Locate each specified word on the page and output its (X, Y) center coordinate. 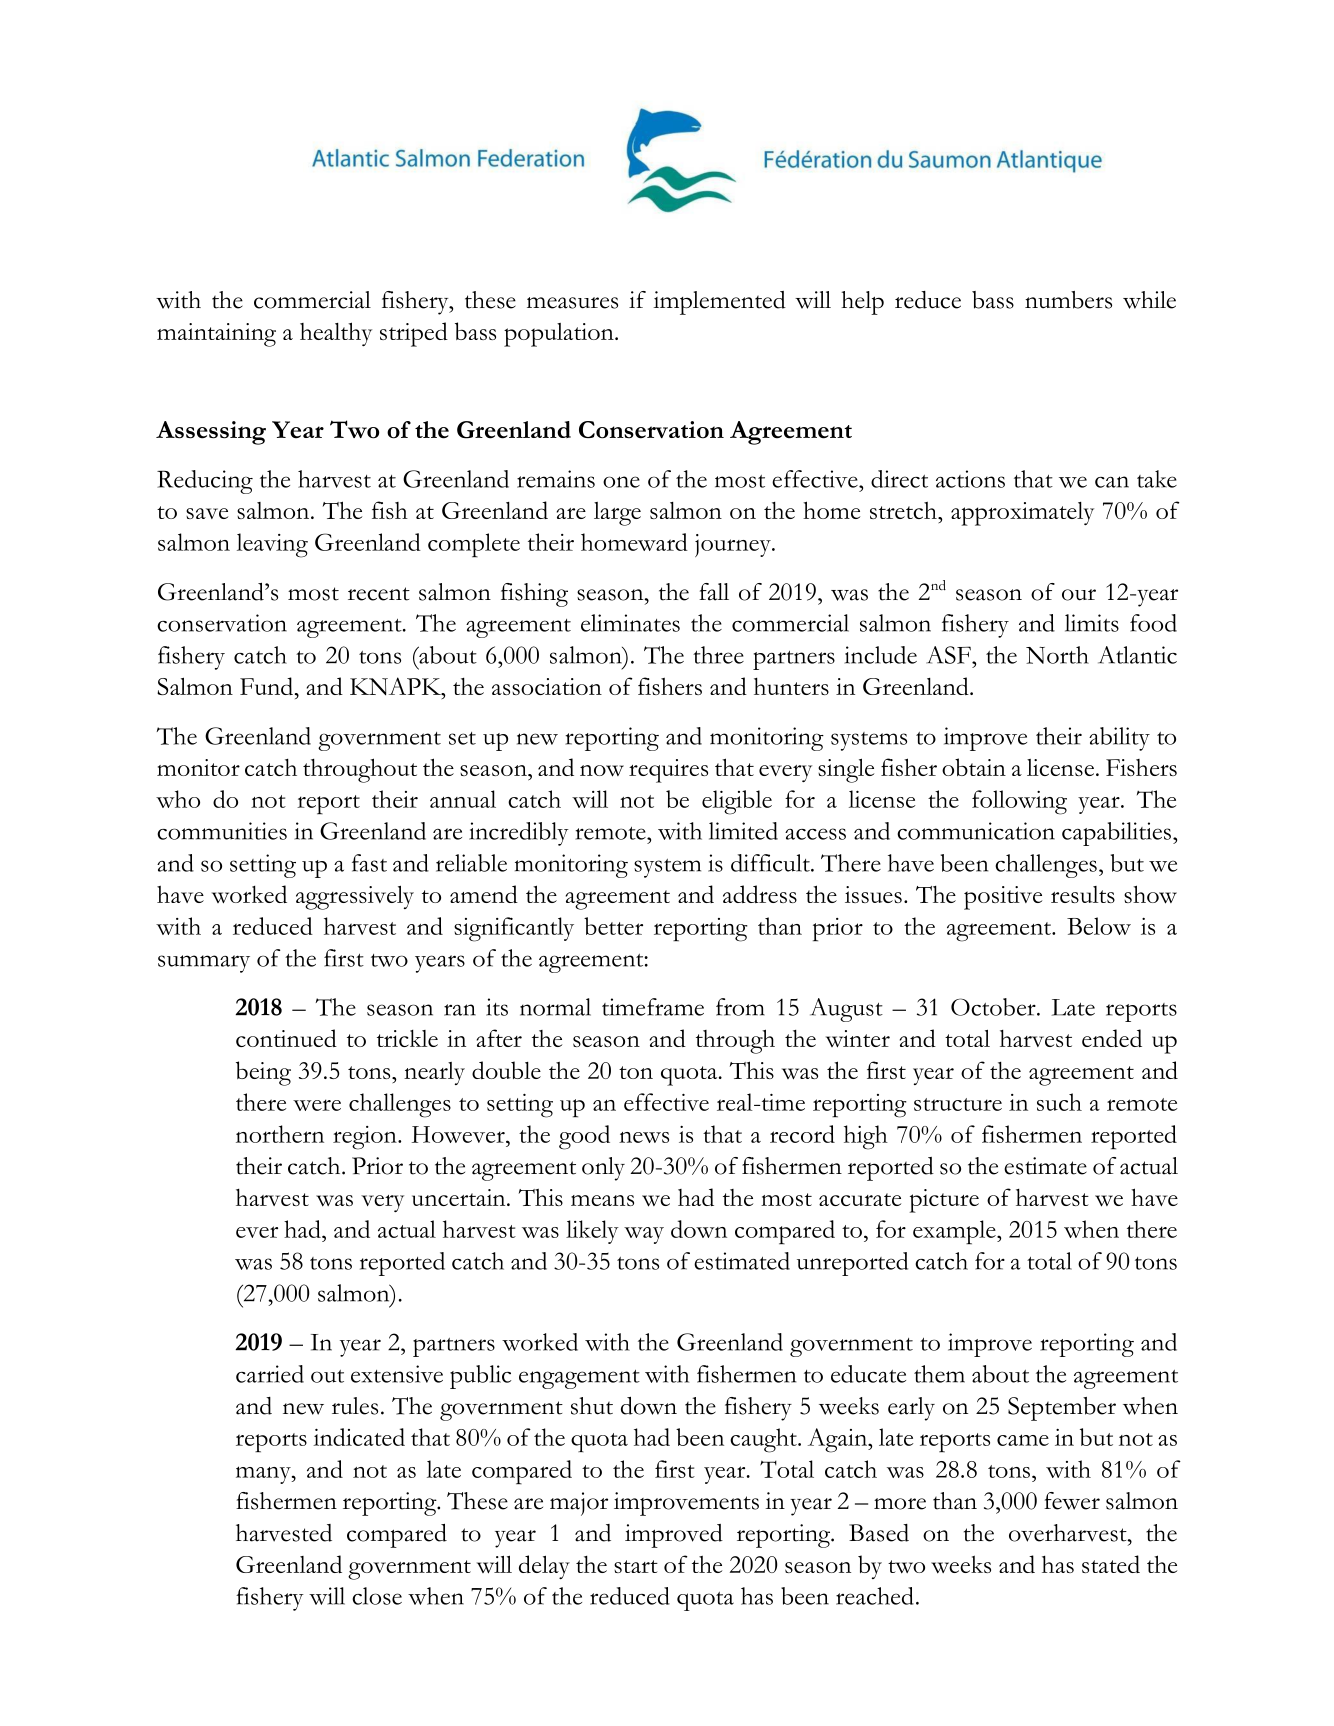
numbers (1068, 300)
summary (204, 964)
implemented (719, 303)
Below (1099, 926)
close (377, 1596)
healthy (336, 334)
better (613, 926)
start (636, 1566)
